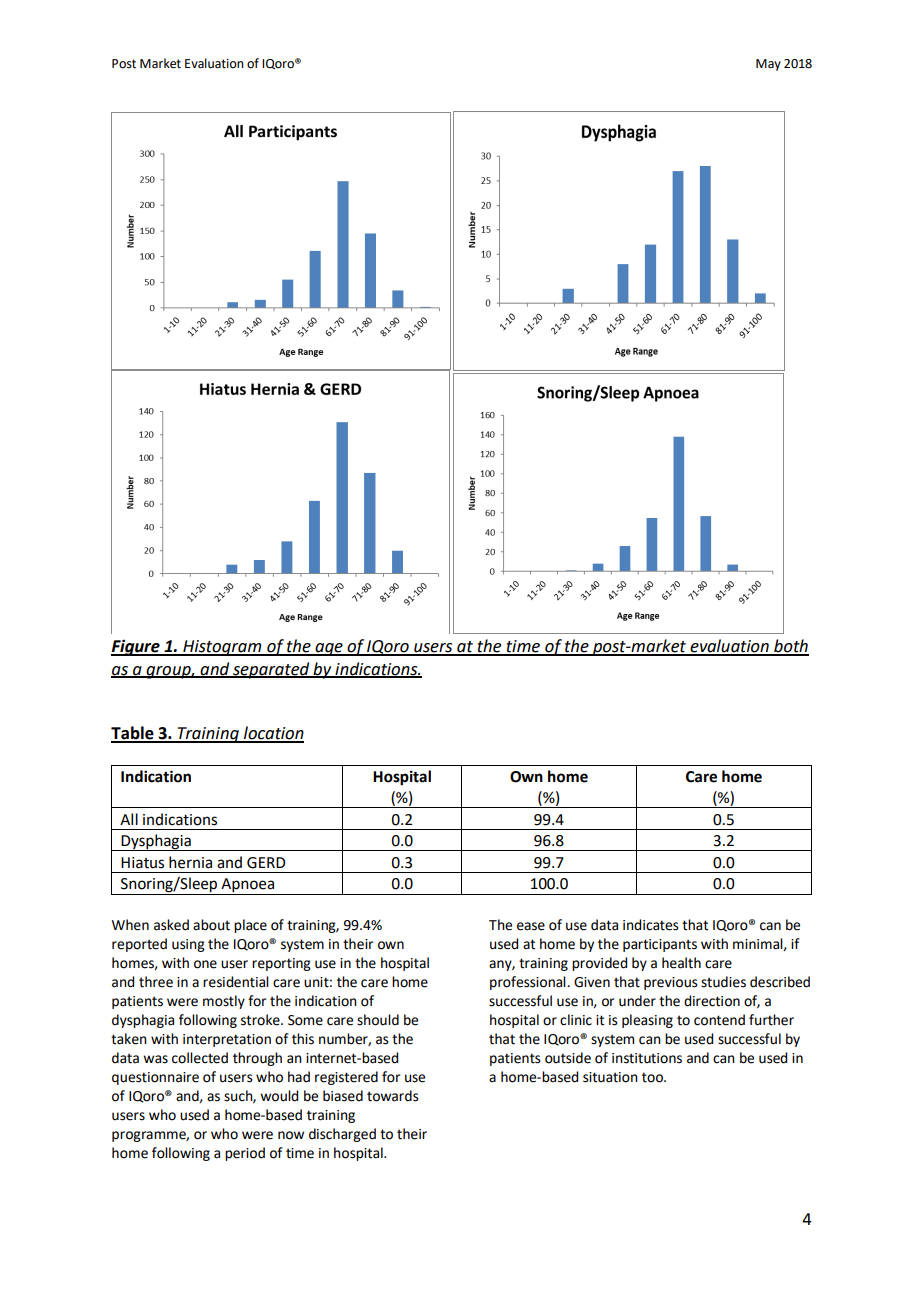  What do you see at coordinates (245, 1154) in the screenshot?
I see `period` at bounding box center [245, 1154].
